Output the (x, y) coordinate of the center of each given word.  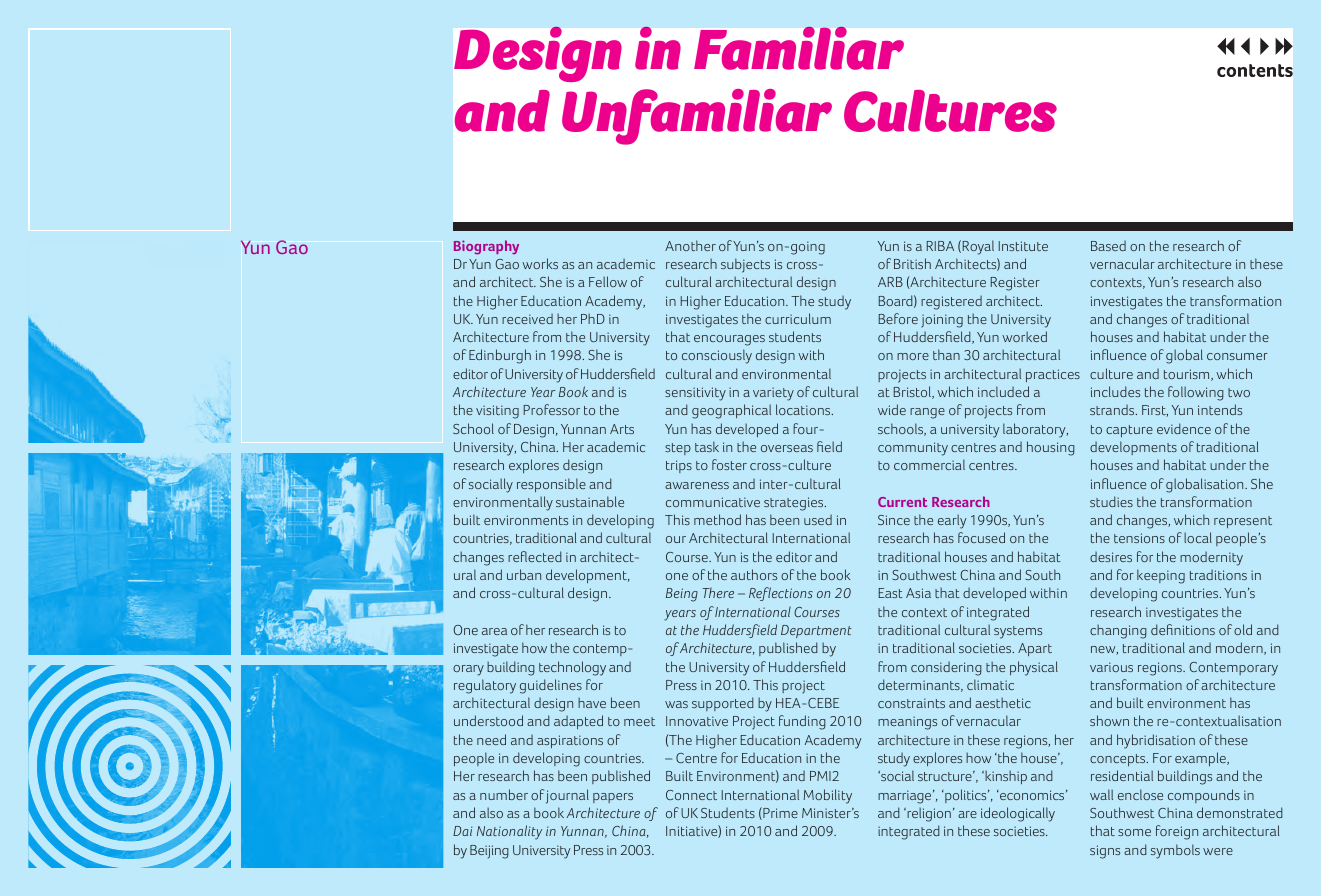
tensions (1139, 538)
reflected (535, 556)
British (912, 263)
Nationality (509, 832)
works (540, 263)
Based (1108, 246)
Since (894, 520)
